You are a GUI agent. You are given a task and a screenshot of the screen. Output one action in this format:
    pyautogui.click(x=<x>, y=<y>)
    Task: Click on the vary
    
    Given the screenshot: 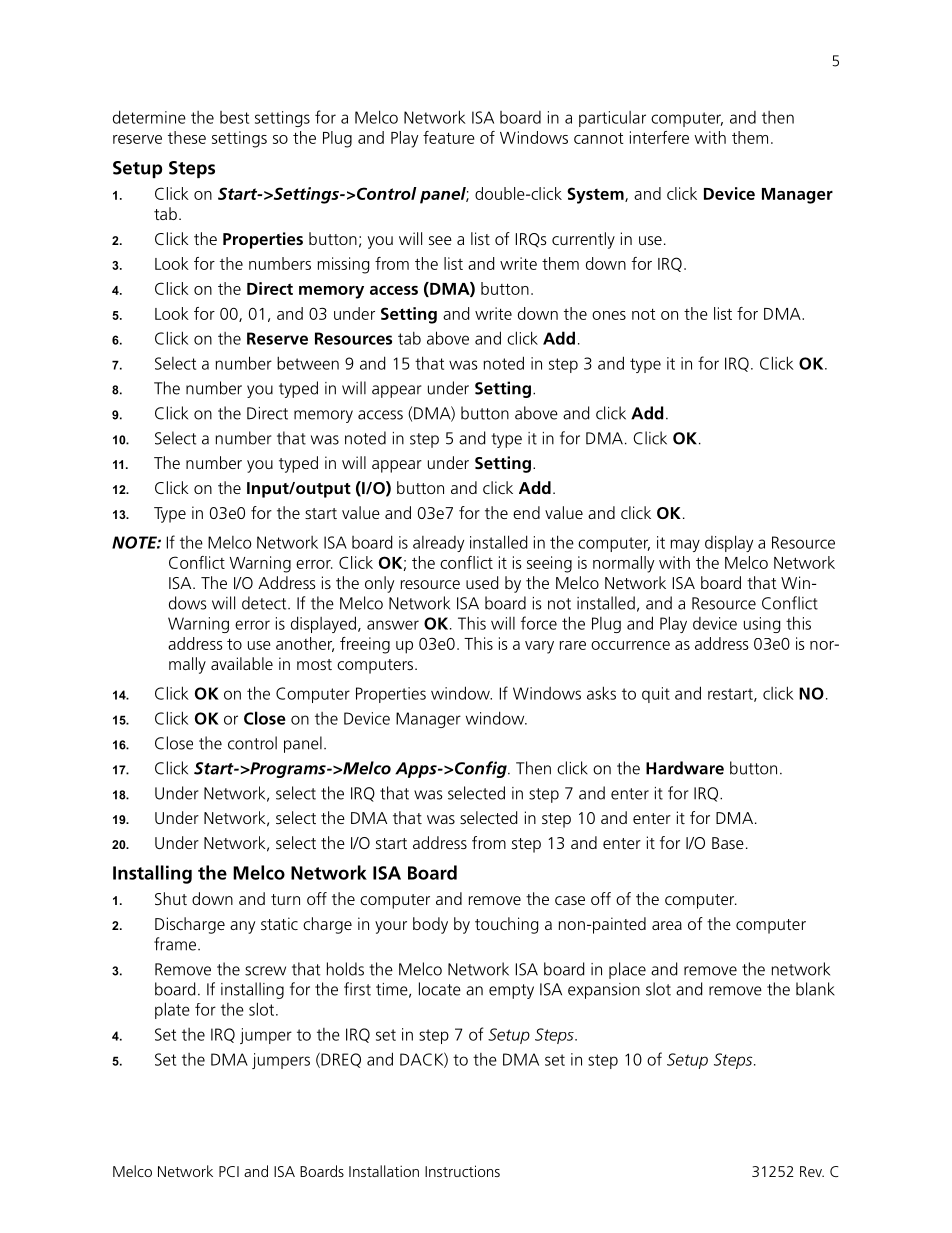 What is the action you would take?
    pyautogui.click(x=539, y=647)
